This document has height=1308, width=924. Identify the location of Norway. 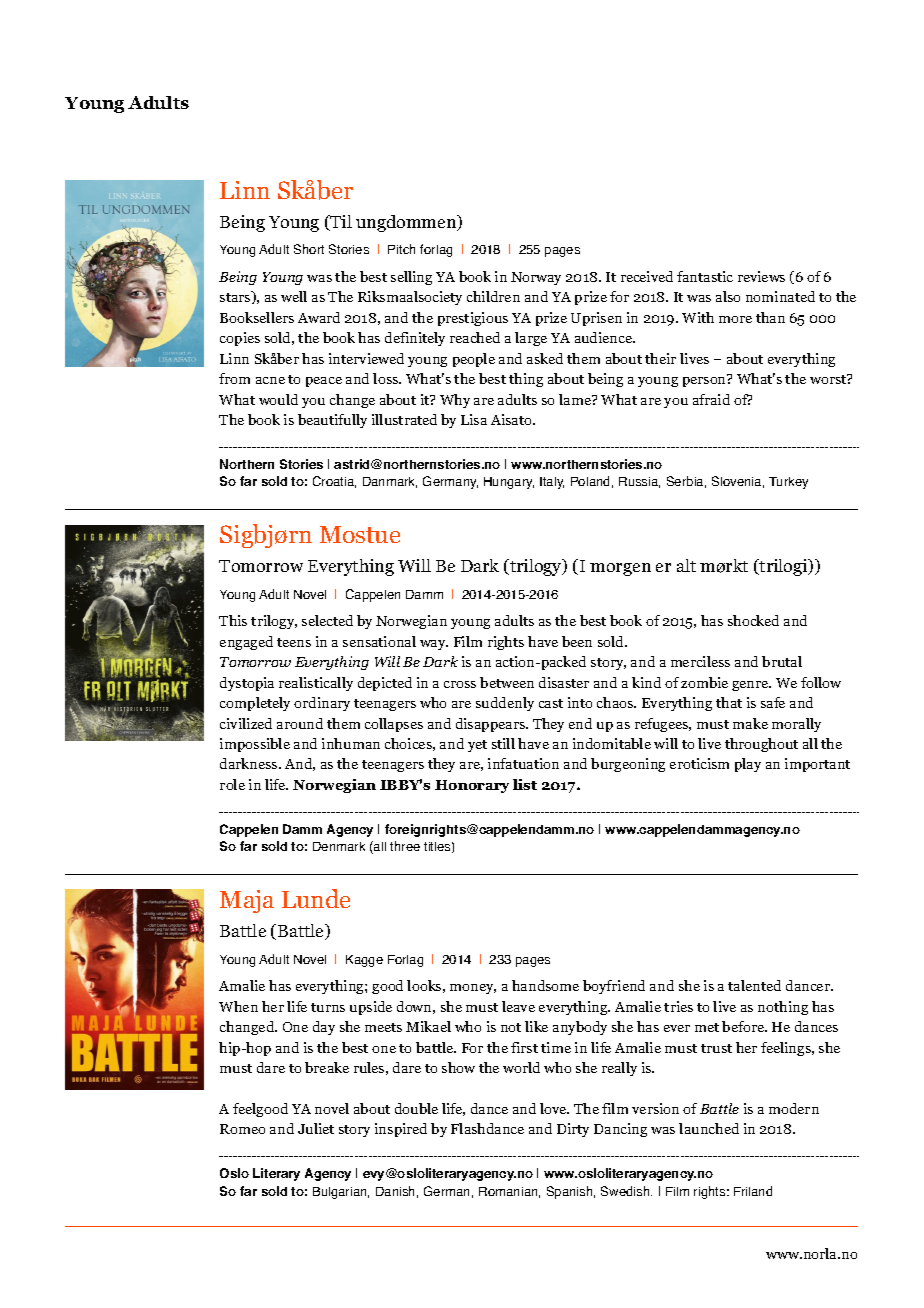
(536, 278).
